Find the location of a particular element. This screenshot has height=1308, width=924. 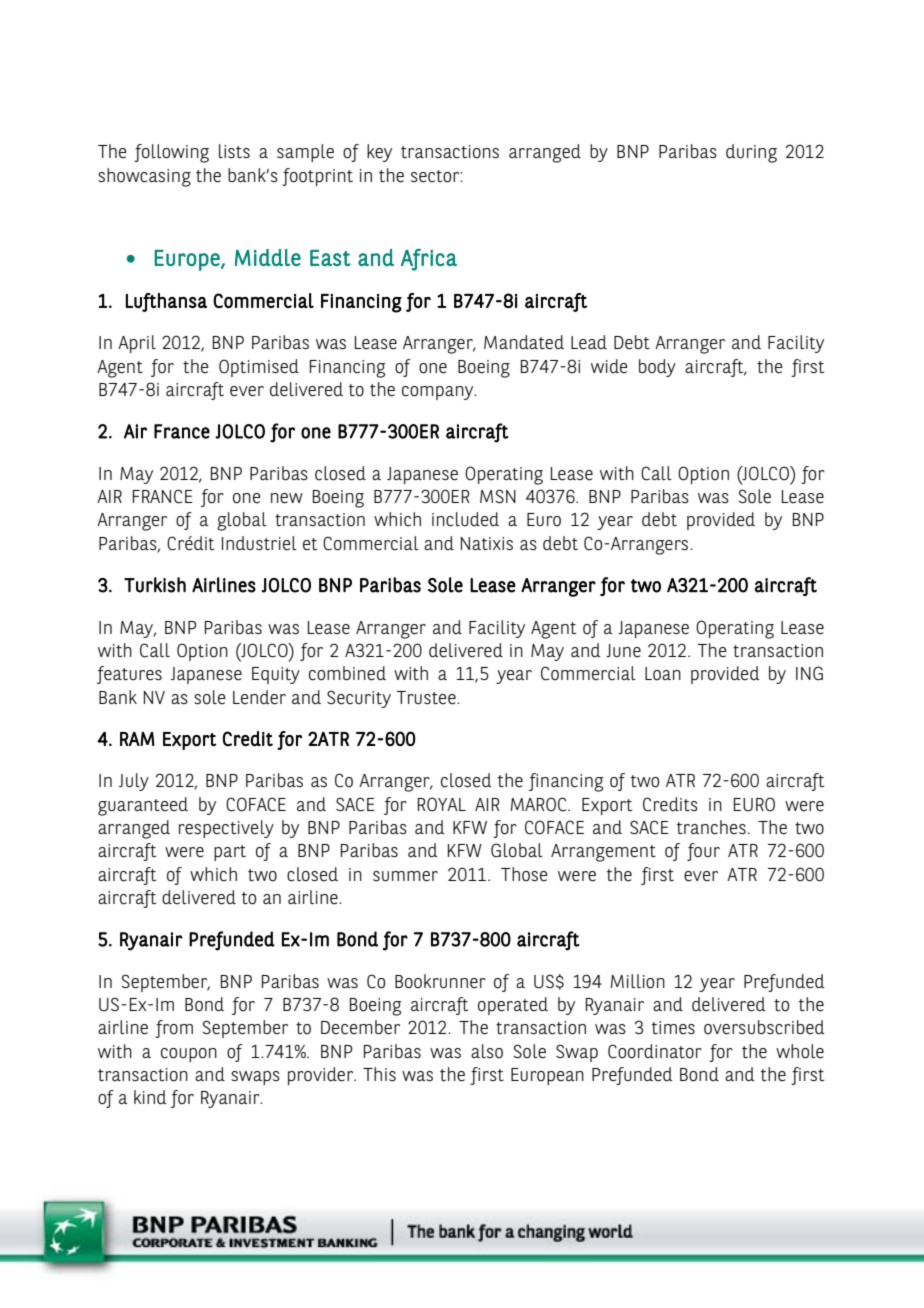

ROYAL is located at coordinates (442, 804).
